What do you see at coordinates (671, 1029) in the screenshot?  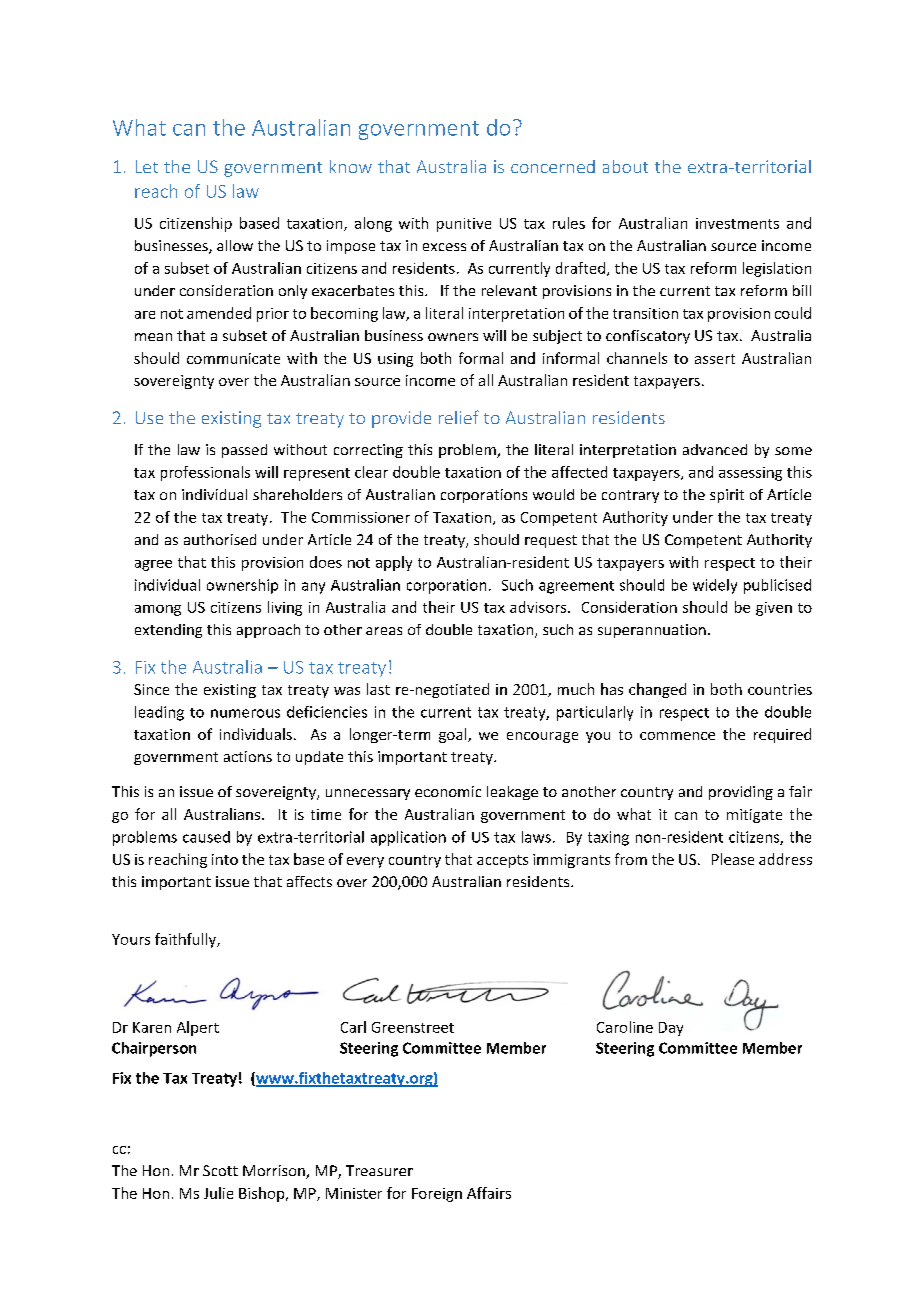 I see `Day` at bounding box center [671, 1029].
